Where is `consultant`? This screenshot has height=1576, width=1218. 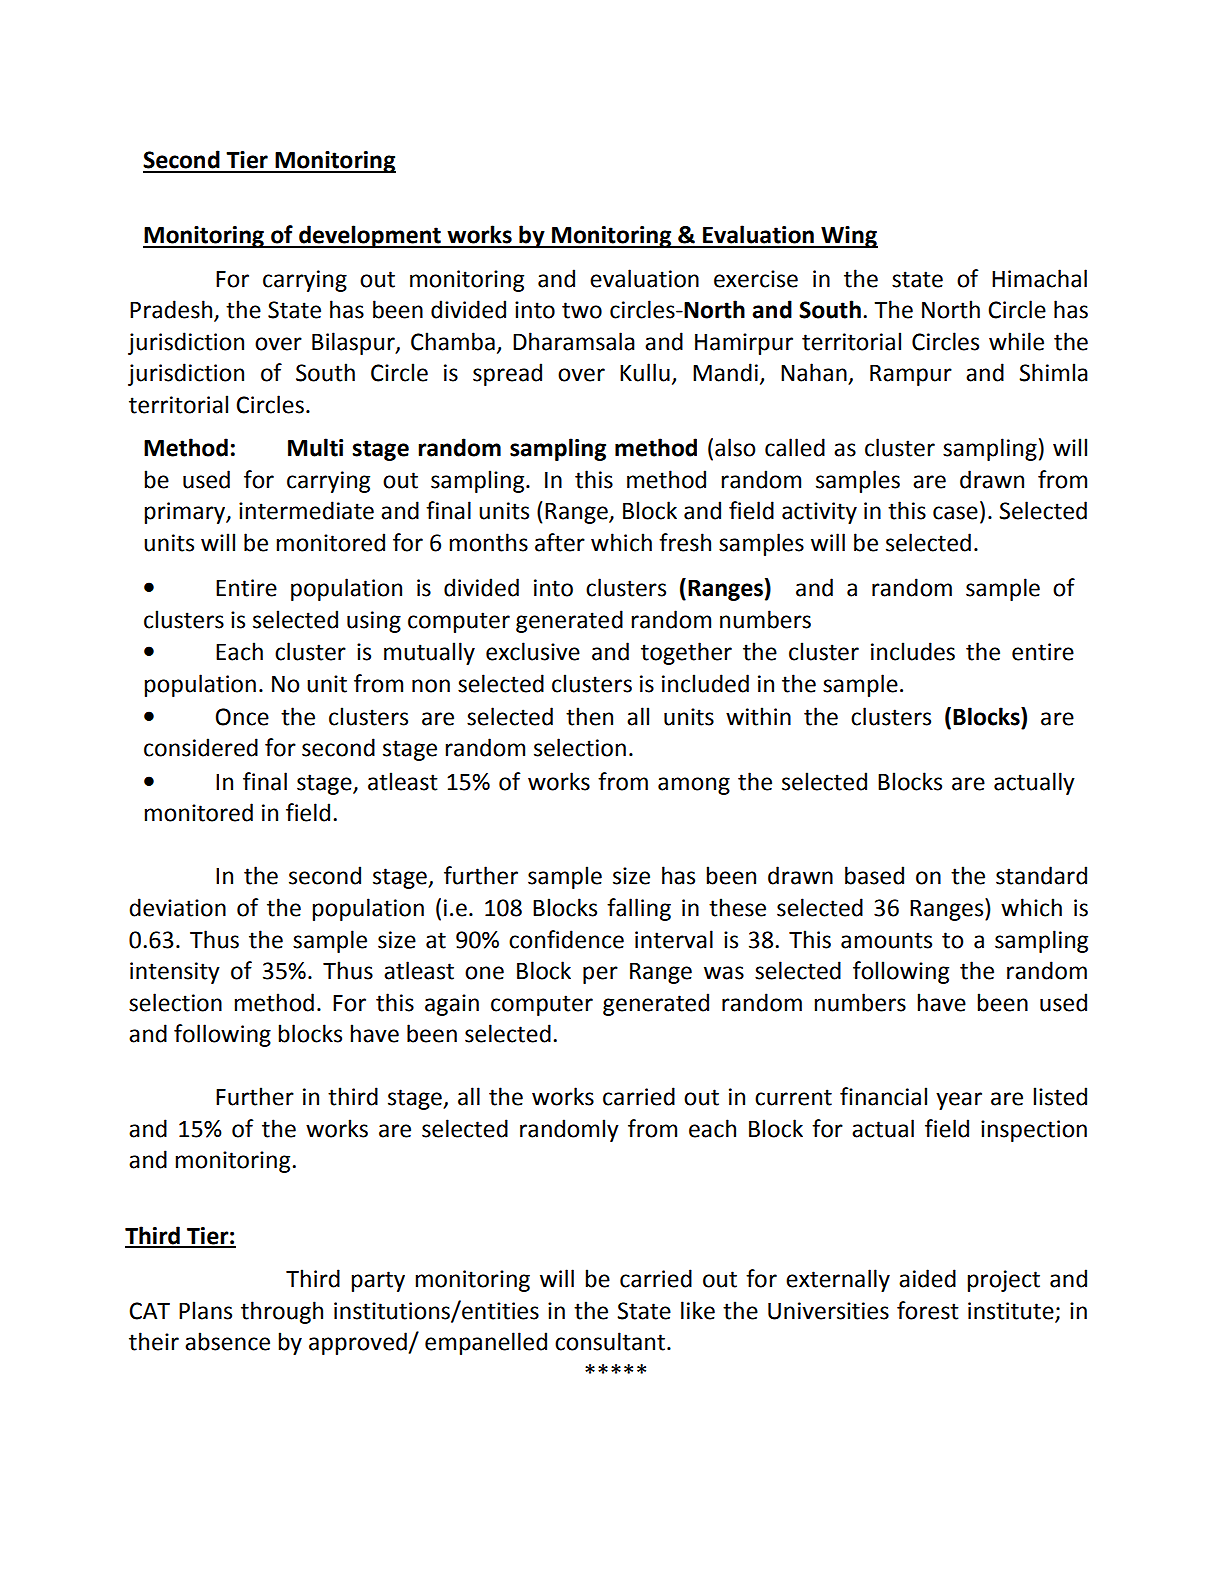
consultant is located at coordinates (610, 1341).
